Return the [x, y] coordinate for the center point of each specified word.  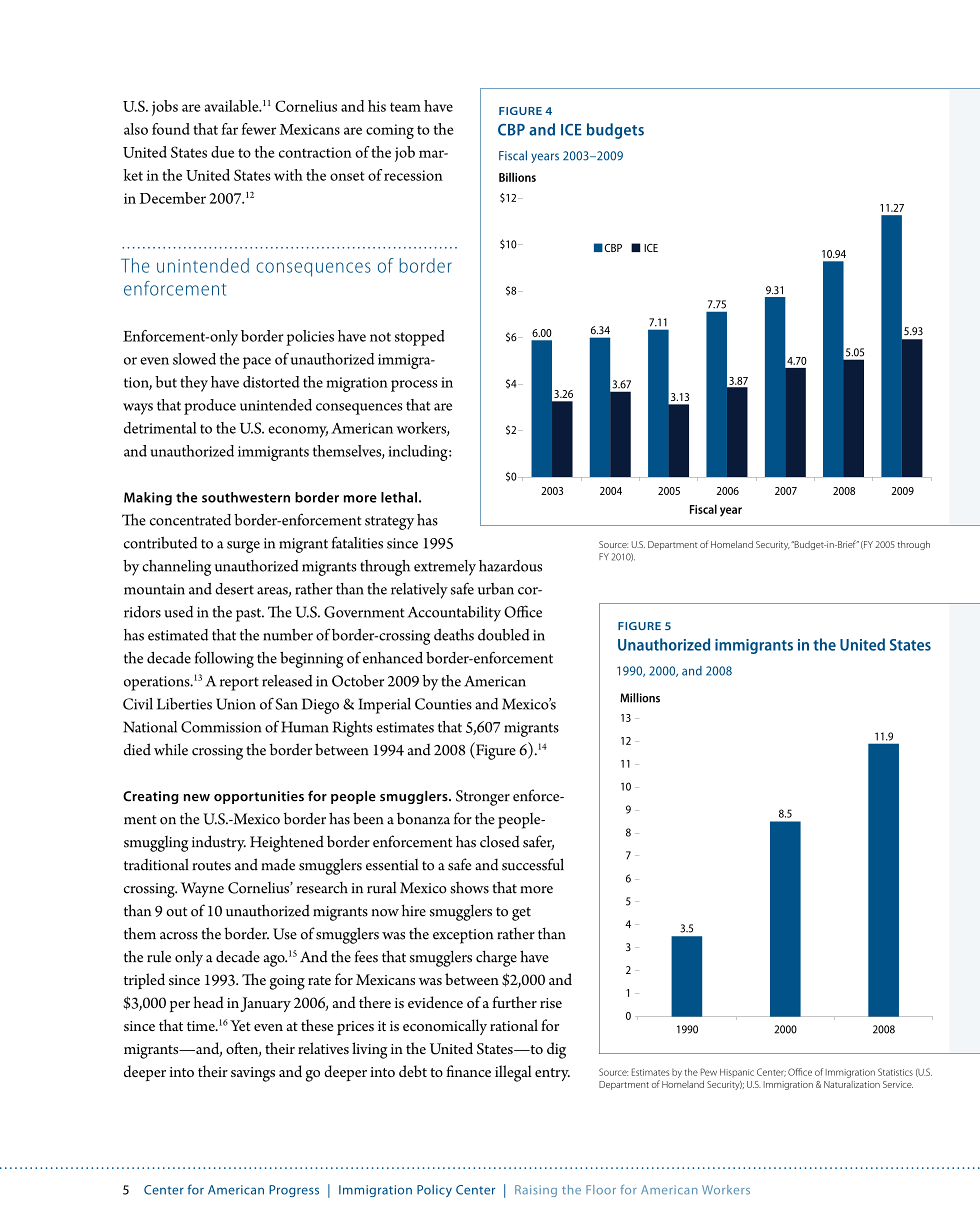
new [196, 798]
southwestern [246, 497]
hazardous [510, 566]
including [419, 453]
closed [500, 841]
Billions [517, 177]
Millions [640, 698]
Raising [536, 1191]
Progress [294, 1191]
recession [413, 175]
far [230, 129]
